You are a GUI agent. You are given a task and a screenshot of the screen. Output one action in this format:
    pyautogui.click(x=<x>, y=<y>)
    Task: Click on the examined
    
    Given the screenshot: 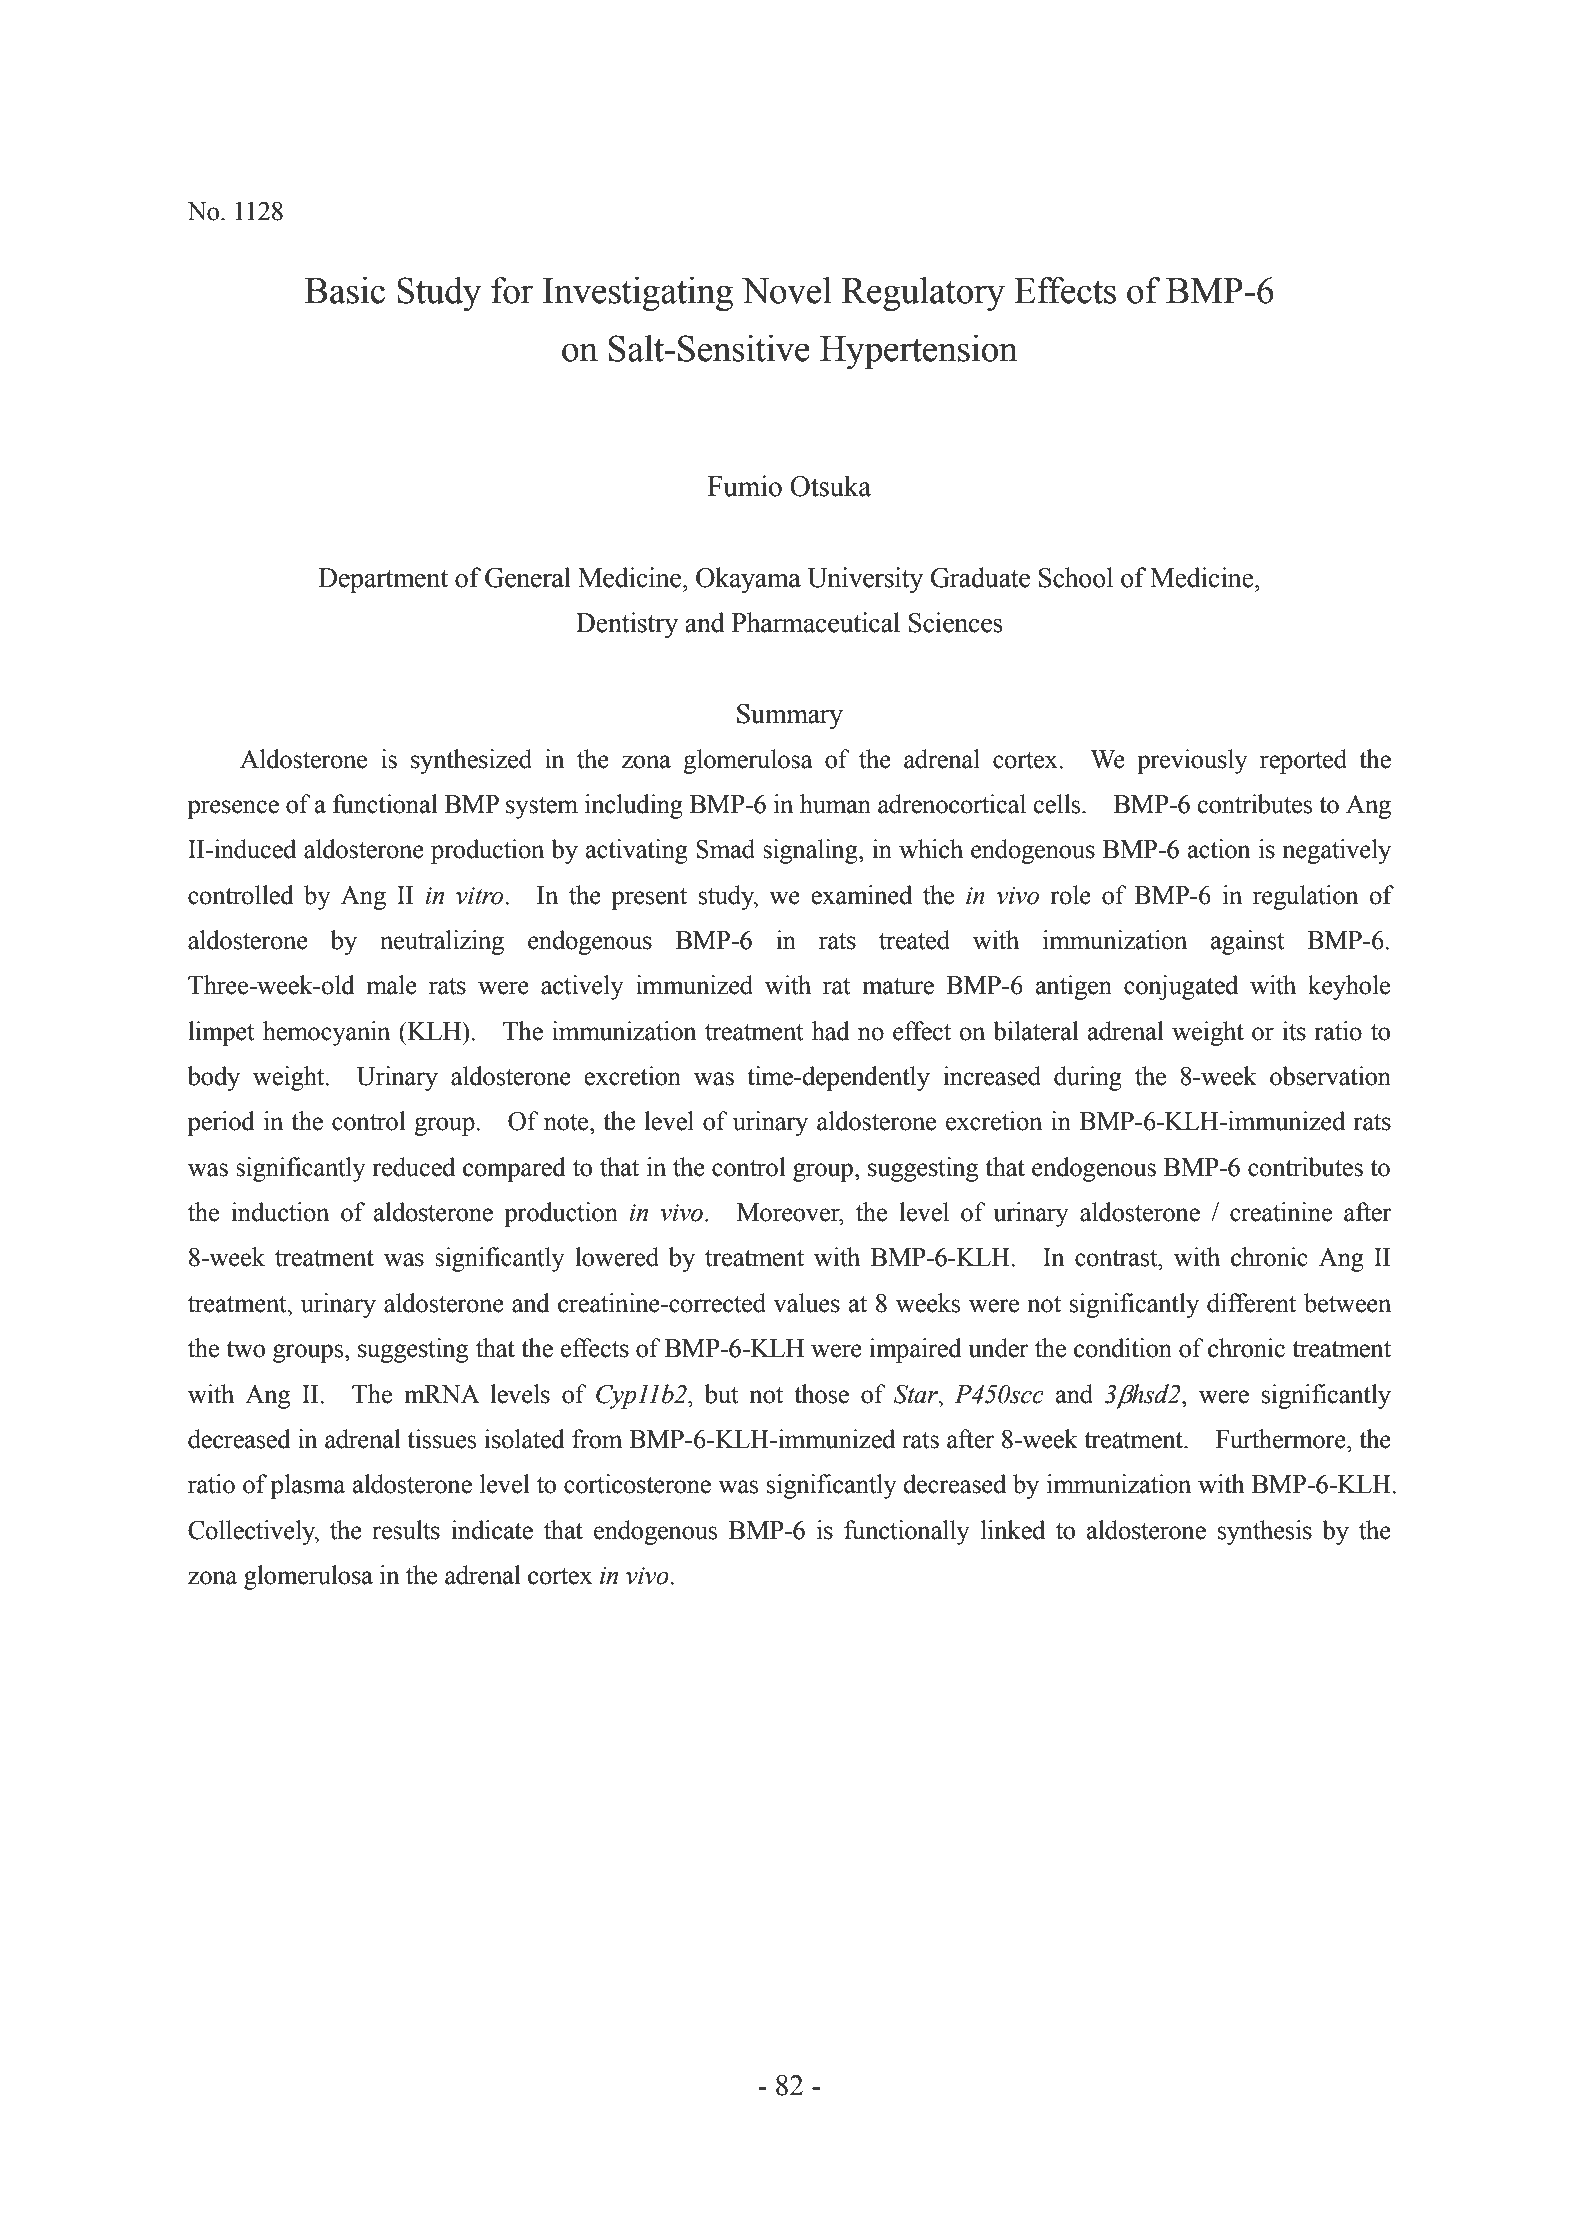 What is the action you would take?
    pyautogui.click(x=861, y=895)
